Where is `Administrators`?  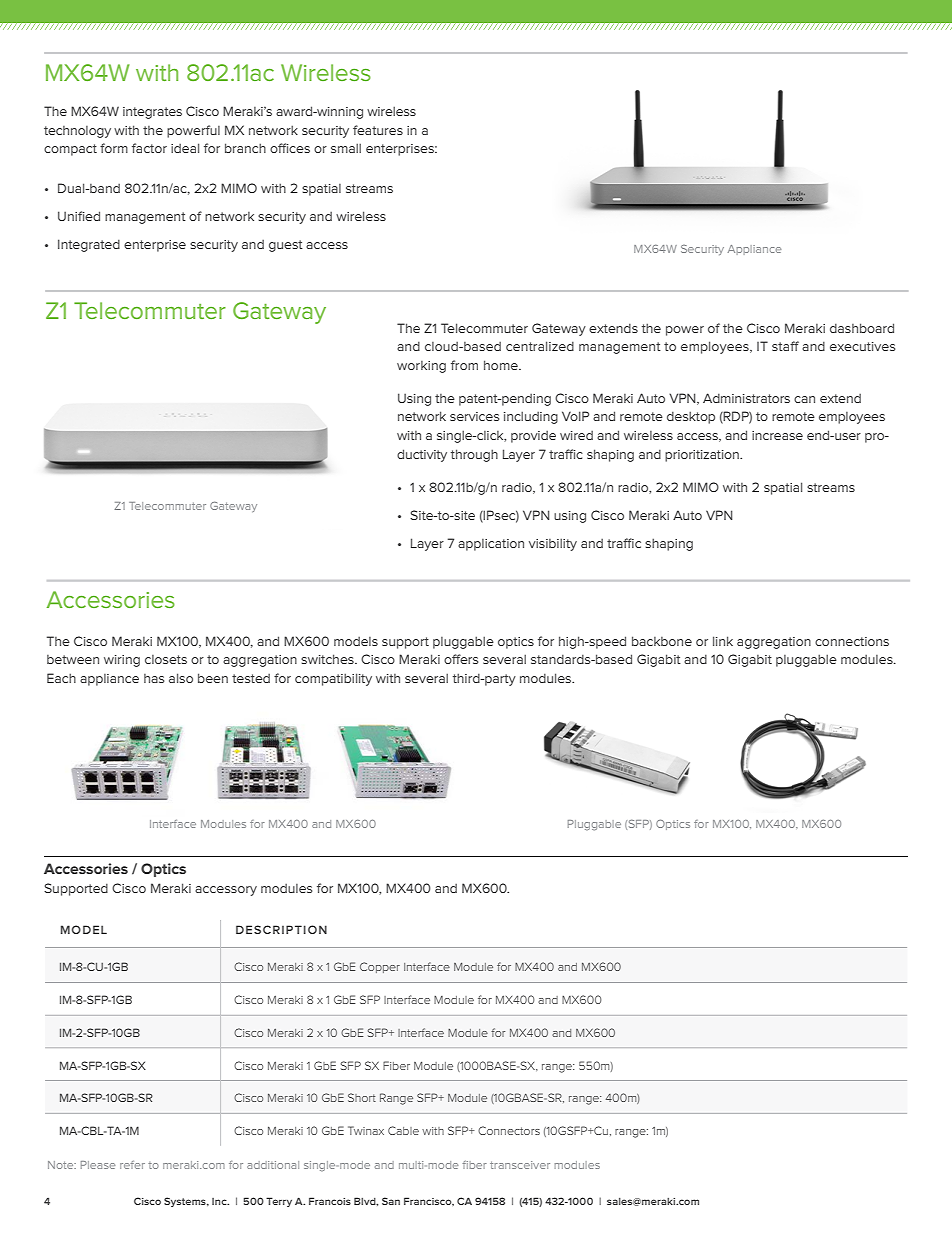
Administrators is located at coordinates (746, 398).
